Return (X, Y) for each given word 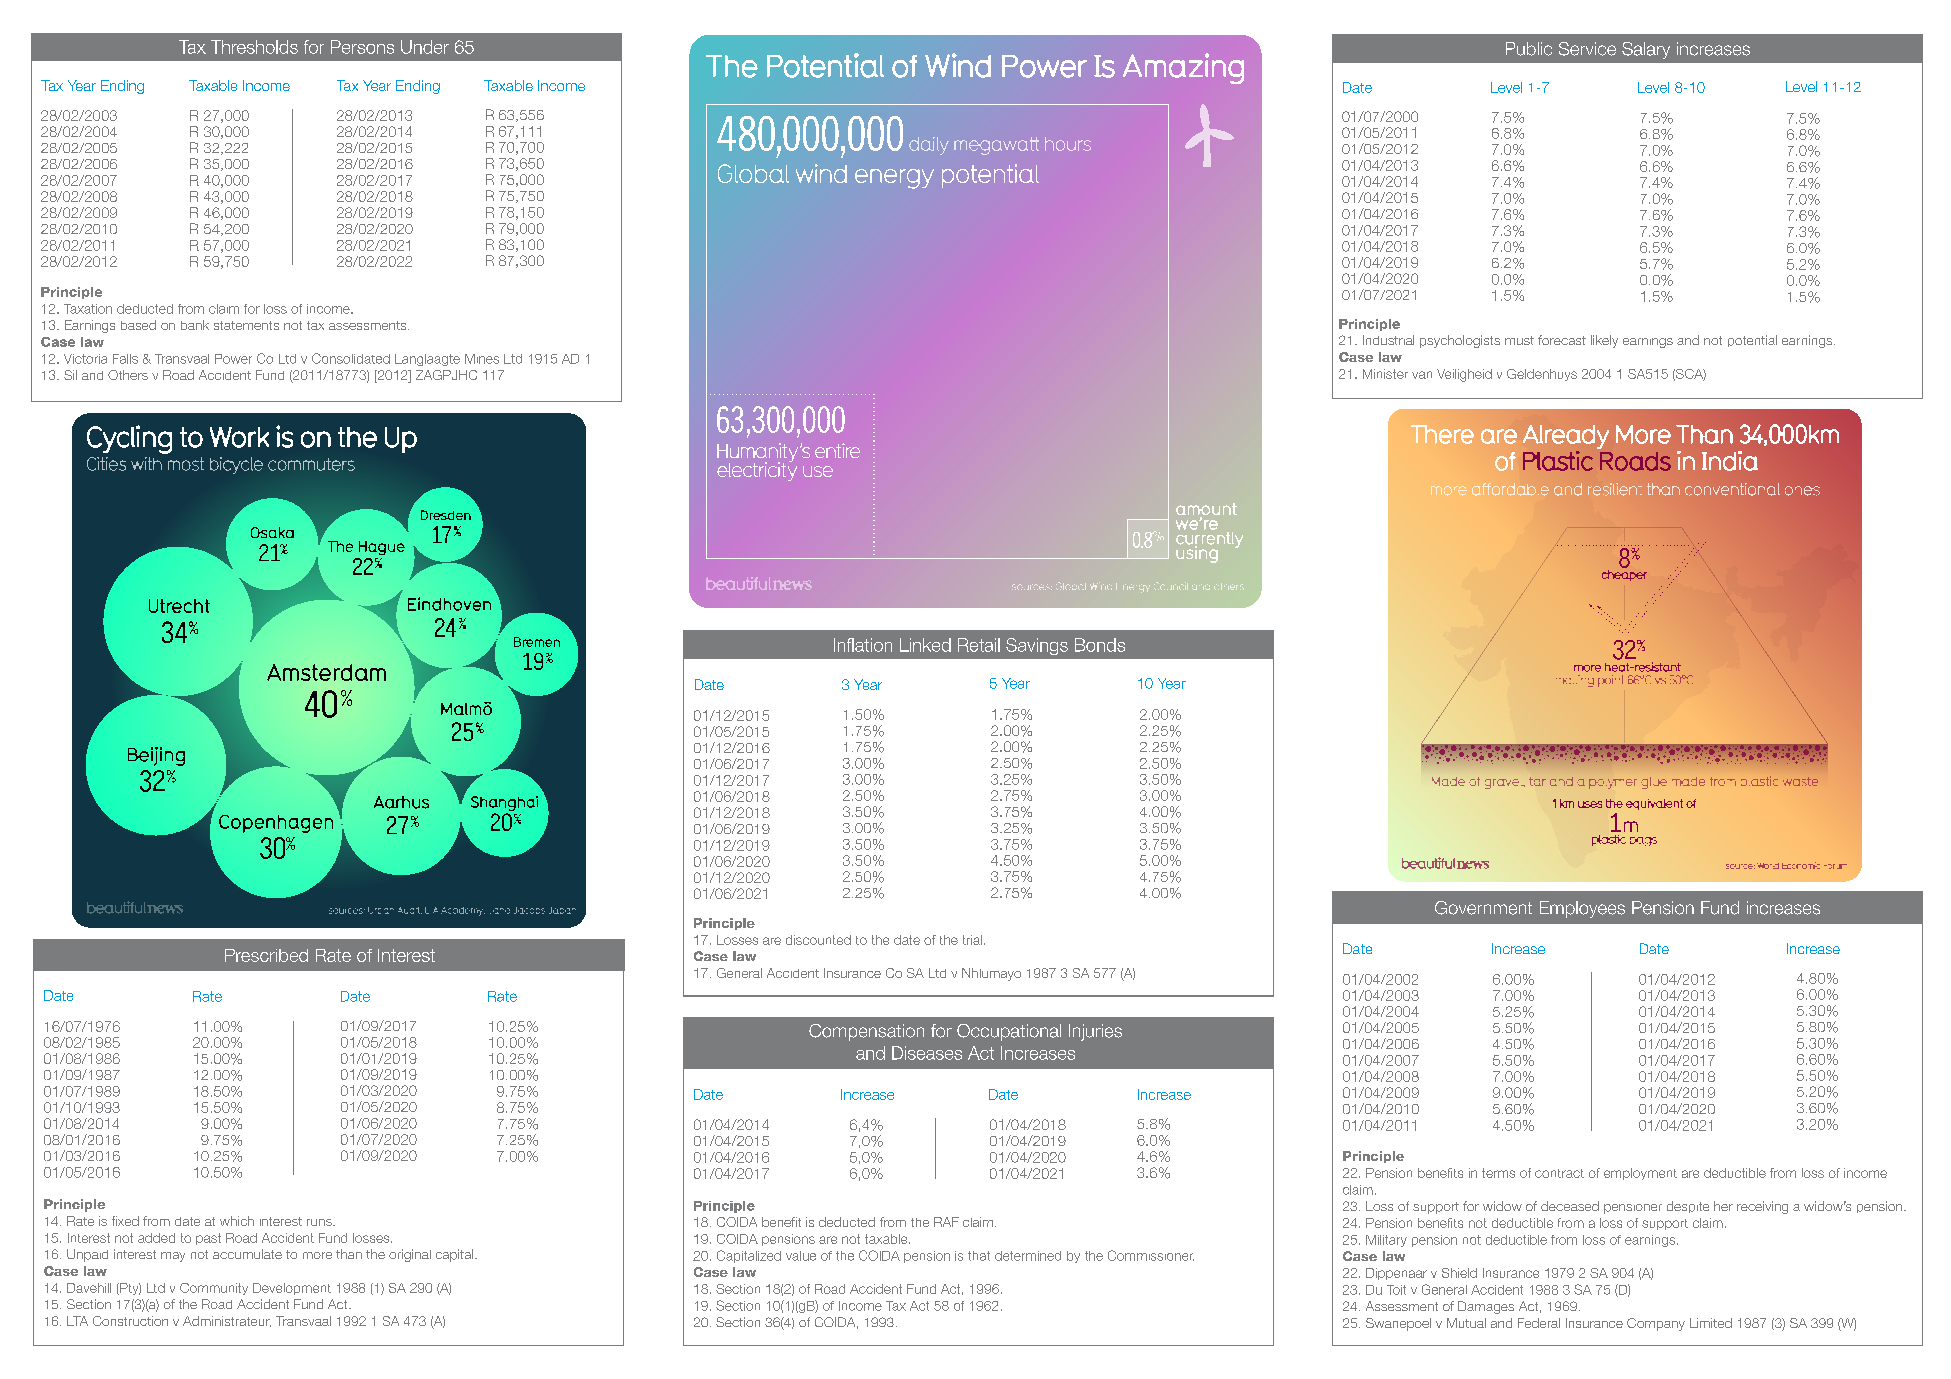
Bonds (1100, 645)
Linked (925, 645)
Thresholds (254, 47)
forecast (1562, 340)
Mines (482, 359)
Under (425, 47)
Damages (1486, 1307)
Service (1587, 49)
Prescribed (266, 955)
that (979, 1256)
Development (292, 1289)
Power (233, 359)
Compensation (866, 1032)
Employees (1582, 909)
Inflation (863, 645)
